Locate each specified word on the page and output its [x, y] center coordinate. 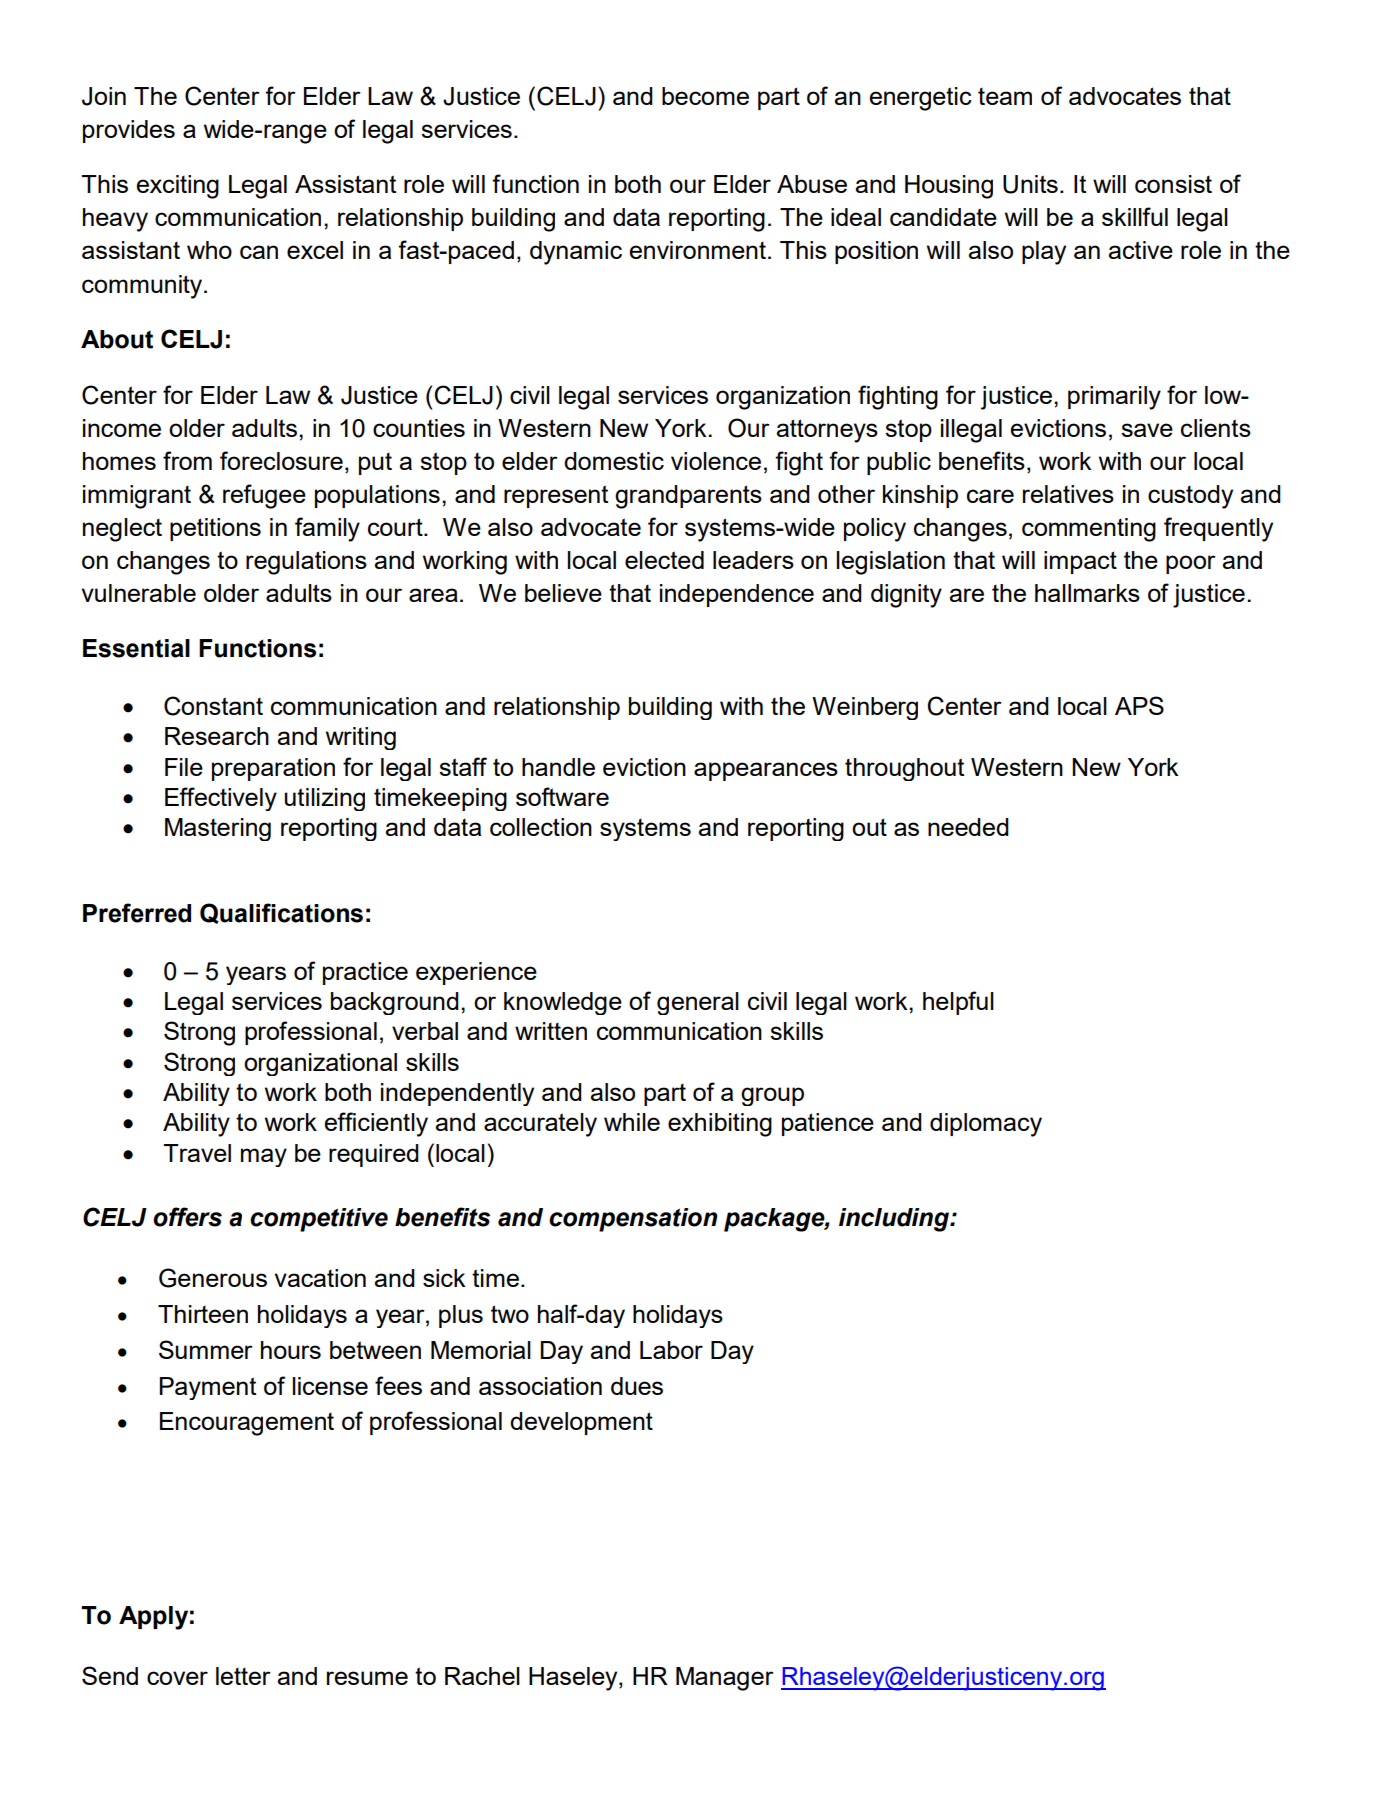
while [632, 1122]
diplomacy [986, 1125]
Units [1030, 184]
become [705, 96]
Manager [725, 1679]
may [264, 1157]
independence [737, 595]
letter [243, 1676]
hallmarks [1087, 593]
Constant [213, 706]
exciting [178, 187]
